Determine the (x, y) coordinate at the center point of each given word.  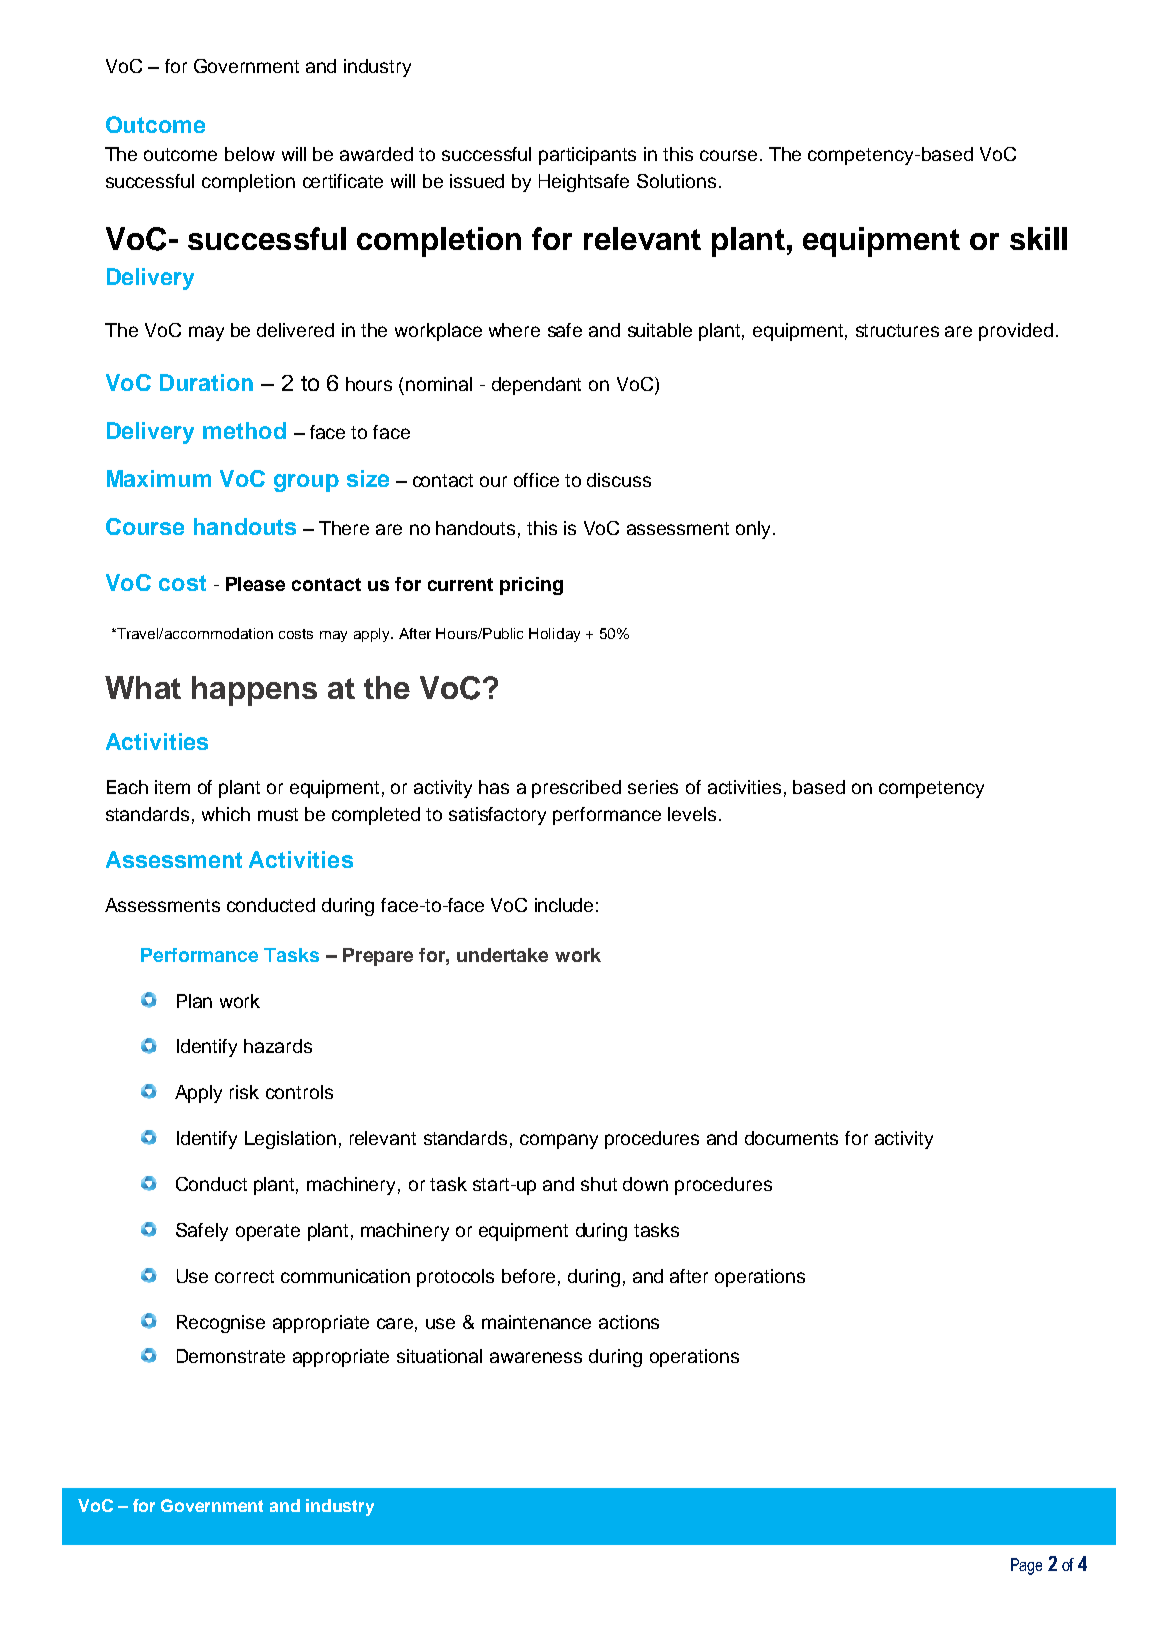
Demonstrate (231, 1356)
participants (587, 156)
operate (268, 1232)
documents (791, 1138)
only (755, 530)
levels (692, 814)
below (250, 154)
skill (1038, 238)
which (226, 814)
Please (255, 584)
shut (599, 1184)
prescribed (576, 789)
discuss (619, 480)
